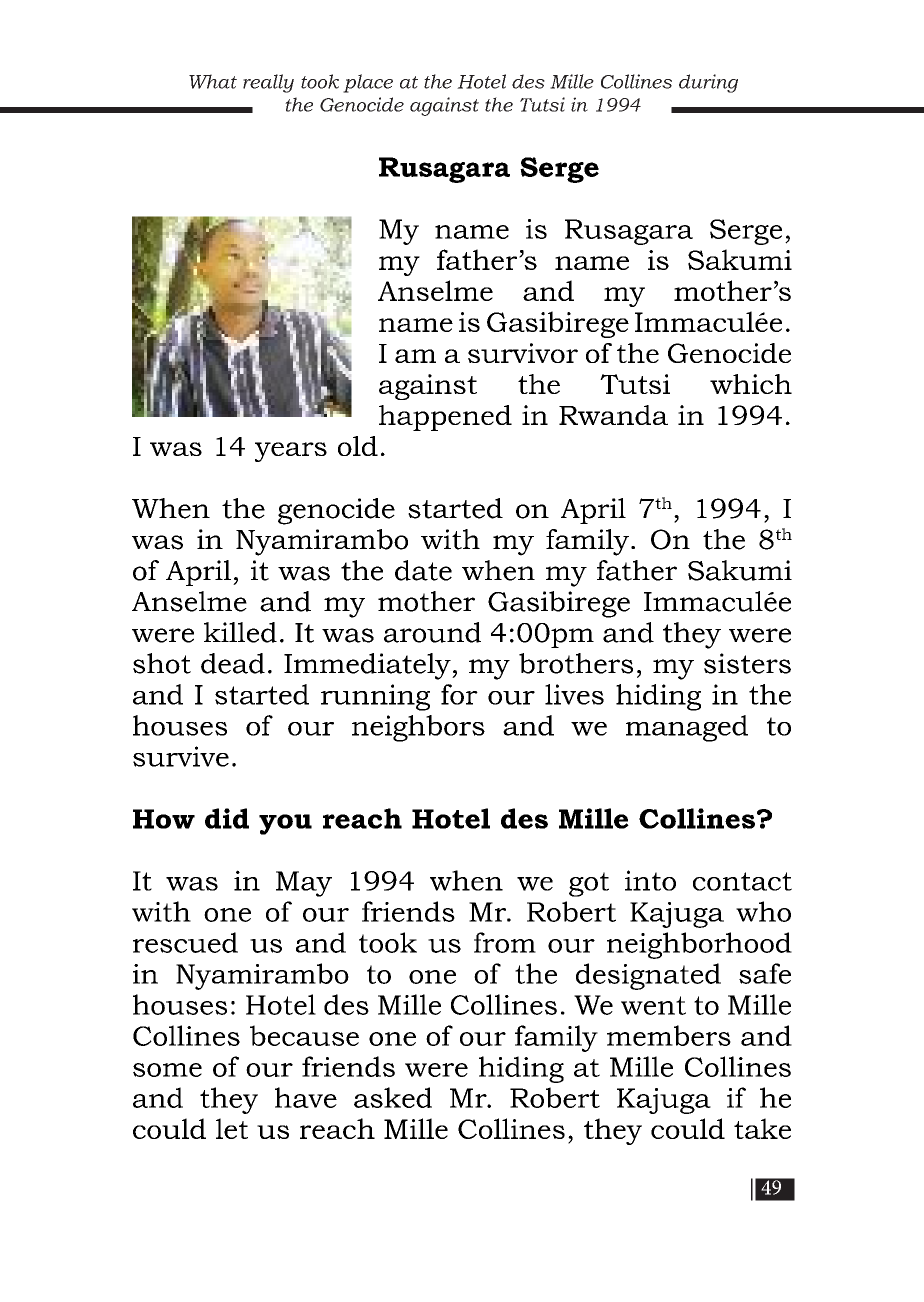 Image resolution: width=924 pixels, height=1302 pixels. I want to click on Rwanda, so click(613, 415).
